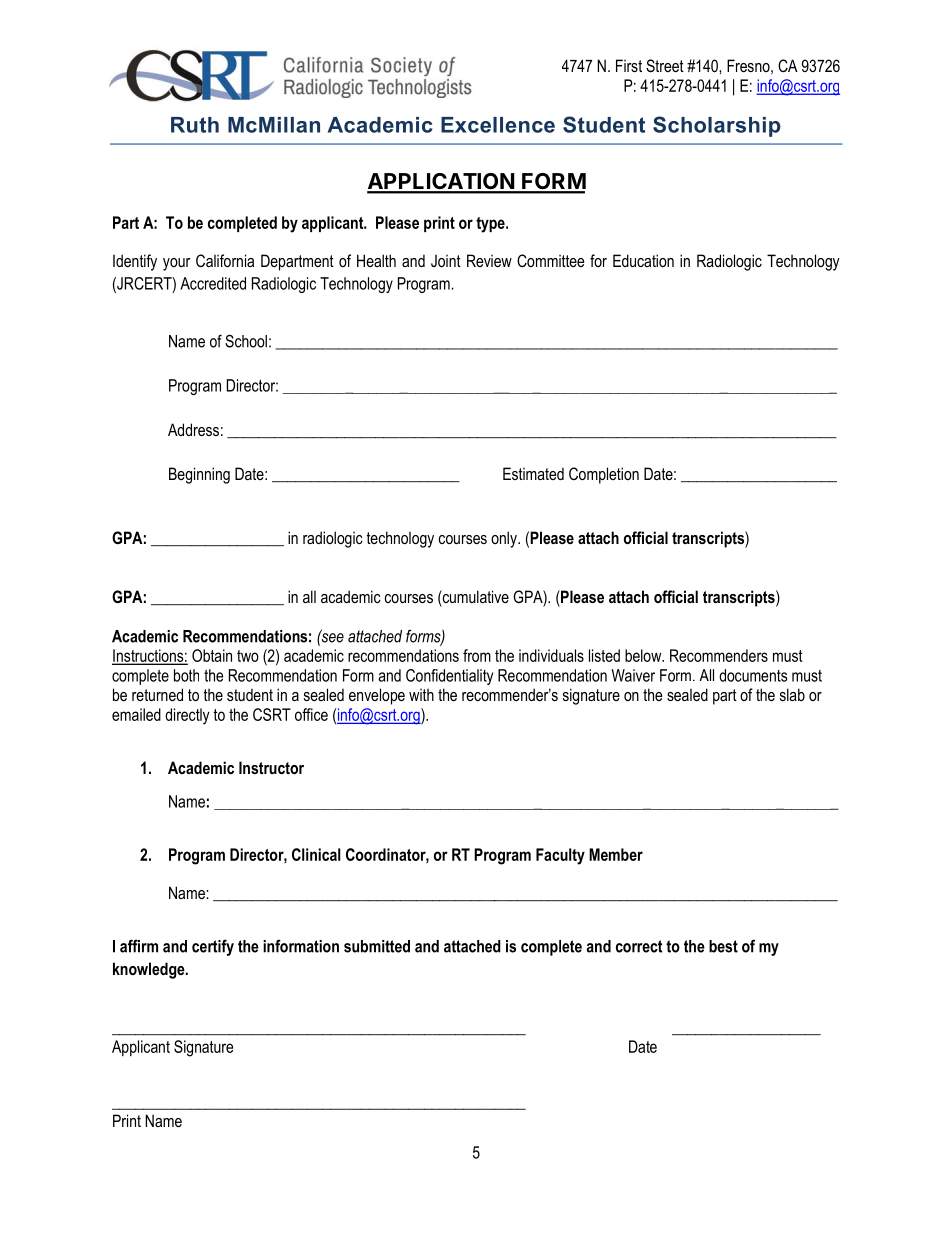  Describe the element at coordinates (213, 947) in the image. I see `certify` at that location.
